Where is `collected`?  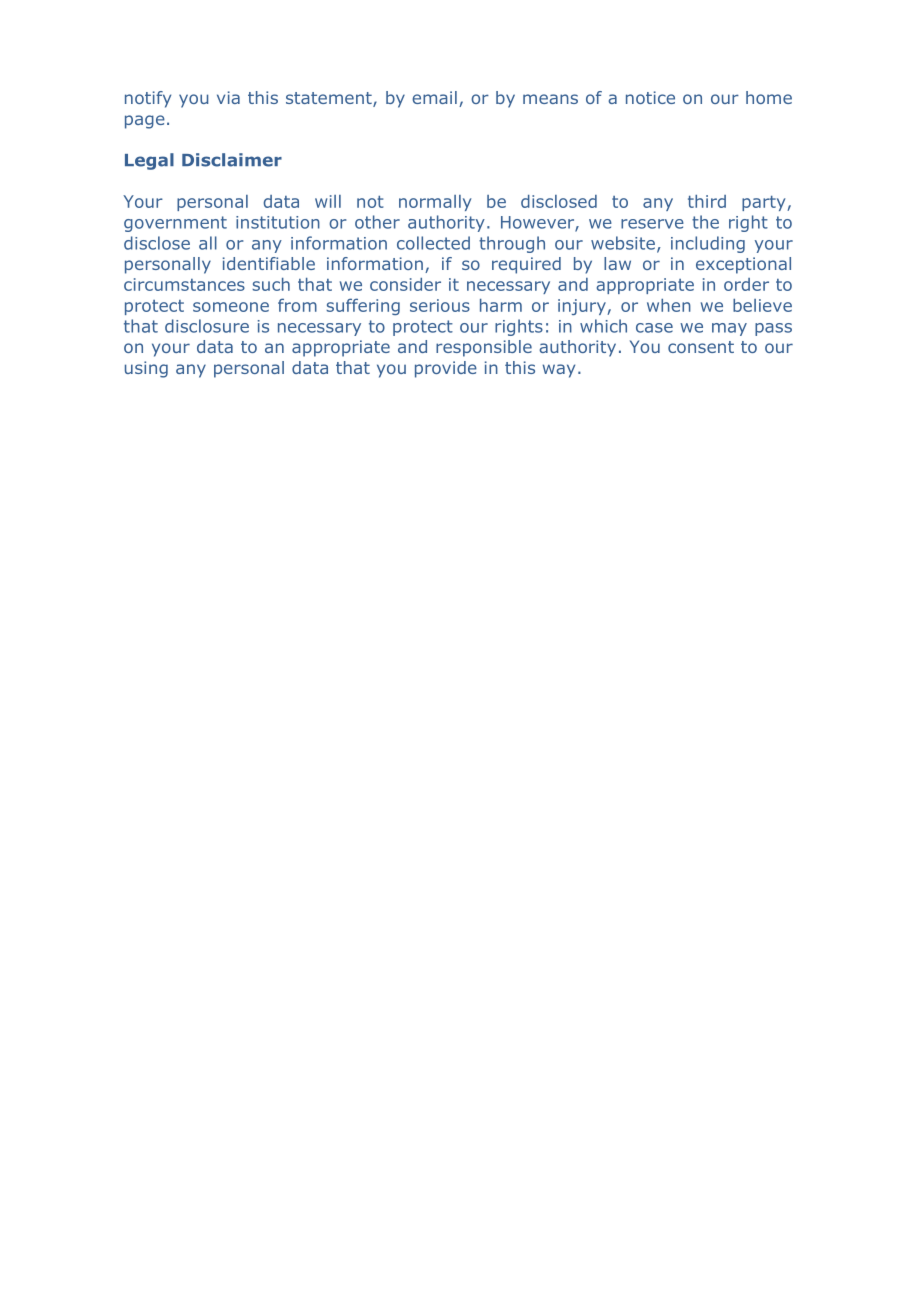
collected is located at coordinates (433, 243).
